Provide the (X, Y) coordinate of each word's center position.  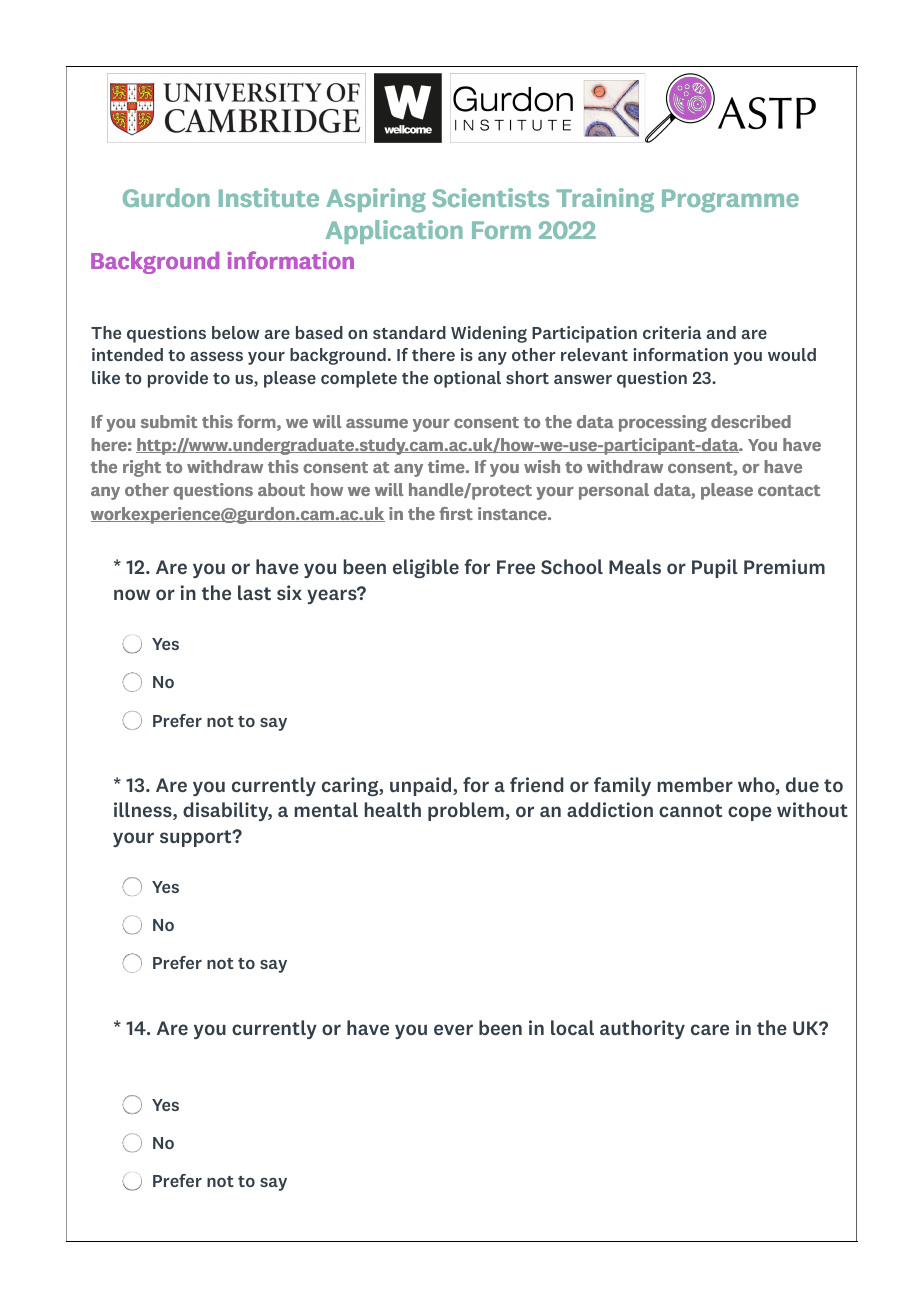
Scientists (490, 197)
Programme (730, 201)
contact (789, 490)
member (695, 784)
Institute (269, 197)
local (572, 1027)
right (142, 468)
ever (453, 1029)
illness (144, 811)
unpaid (422, 786)
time (446, 466)
